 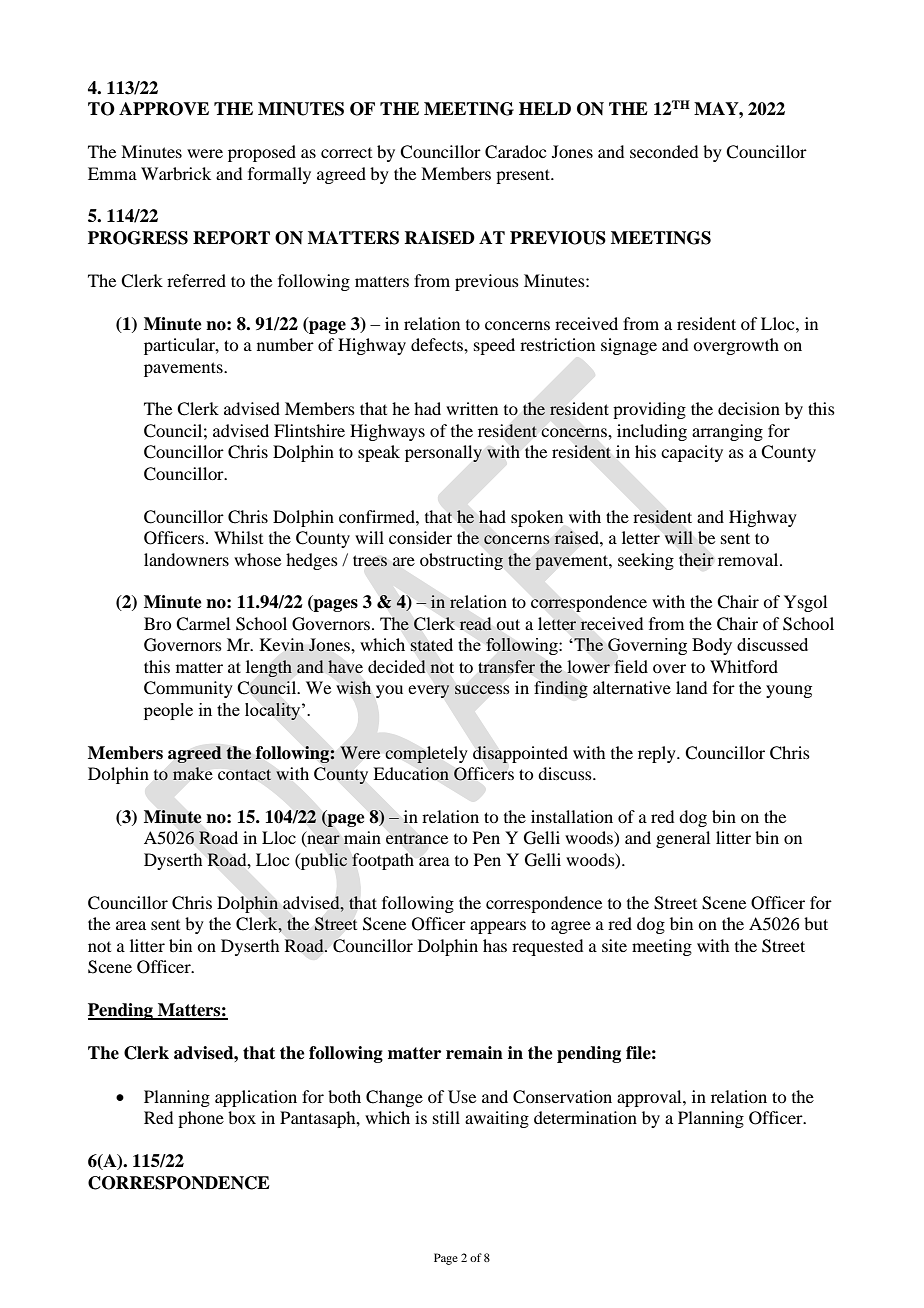 I want to click on entrance, so click(x=417, y=839).
